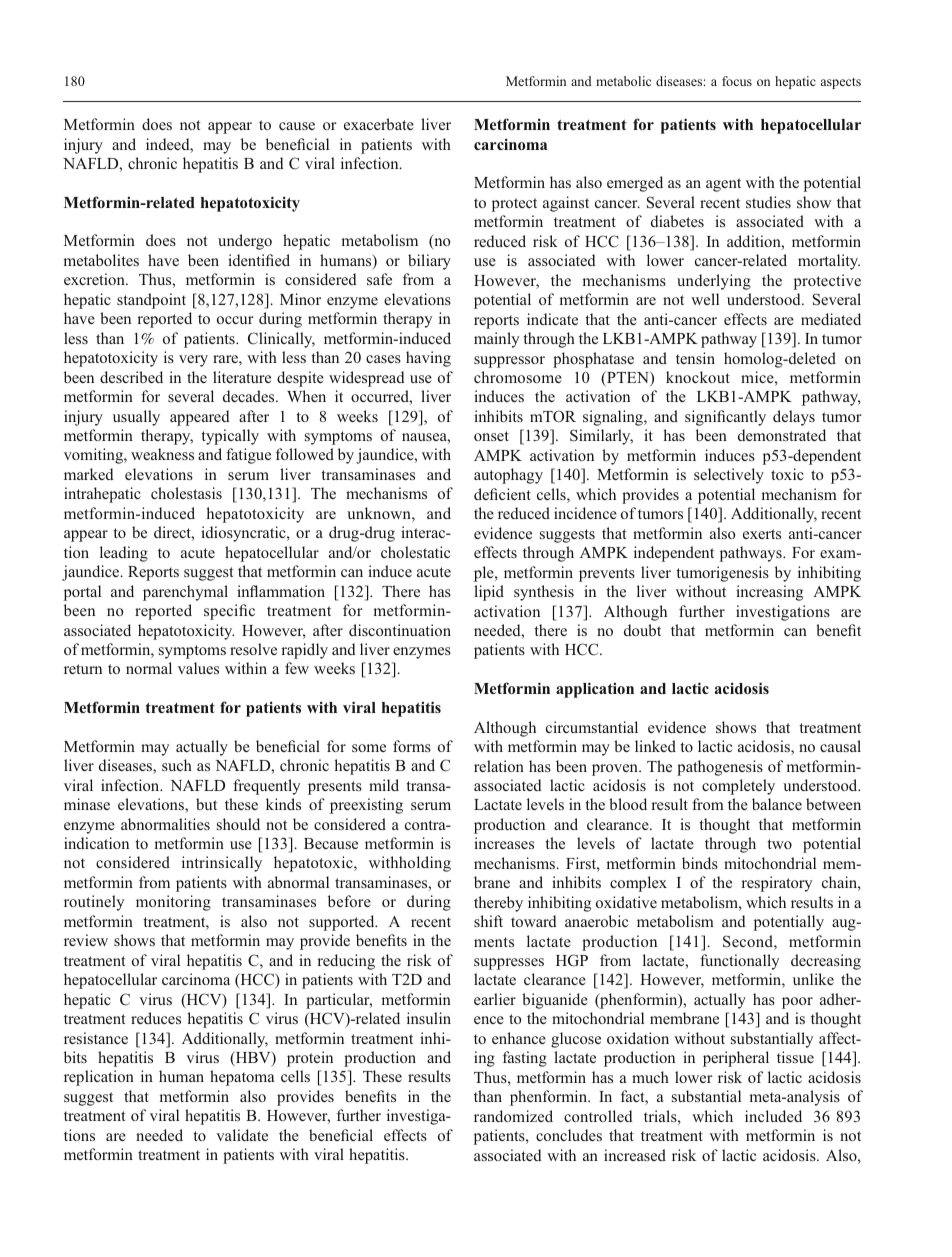  I want to click on completely, so click(738, 787).
